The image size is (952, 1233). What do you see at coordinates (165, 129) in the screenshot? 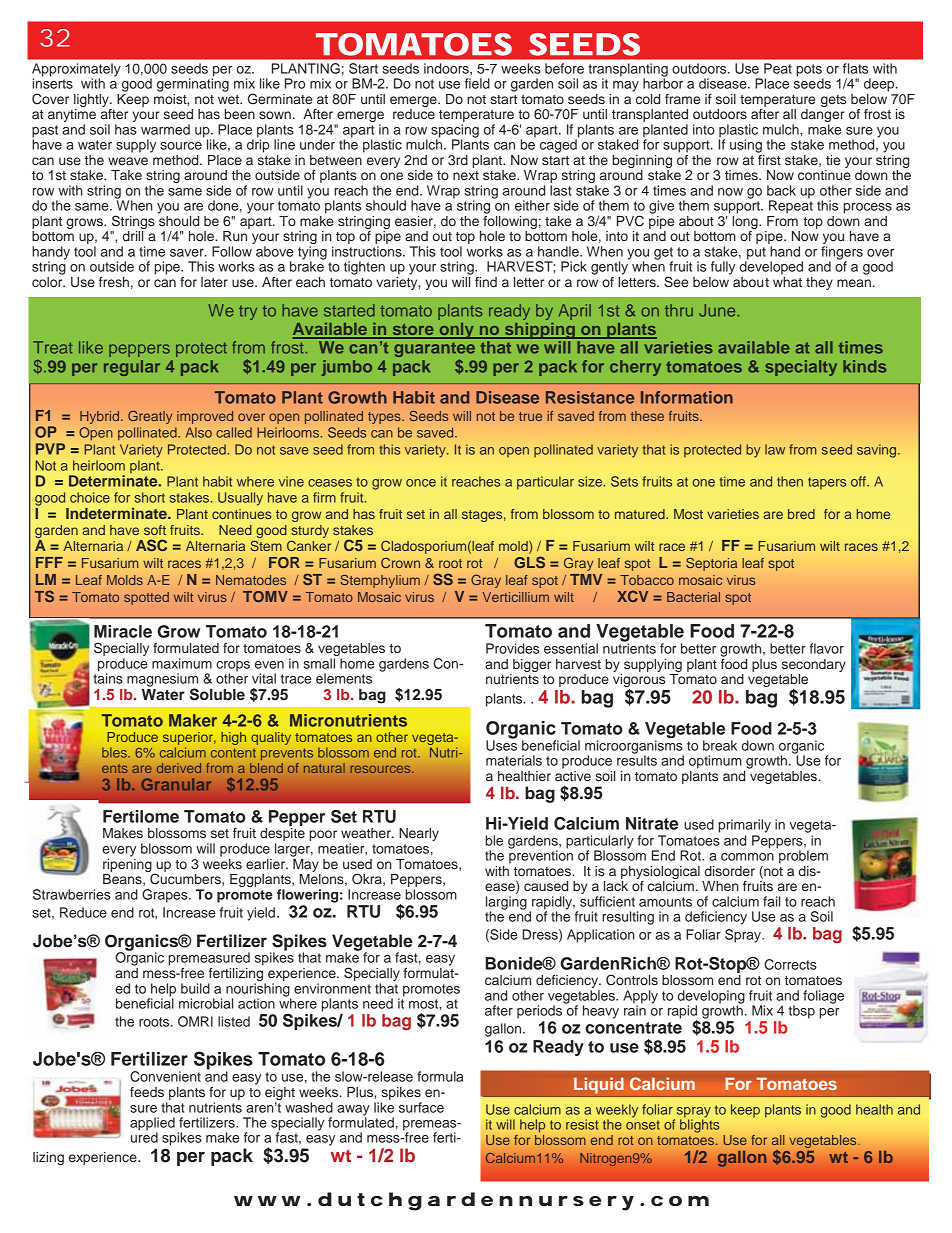
I see `warmed` at bounding box center [165, 129].
